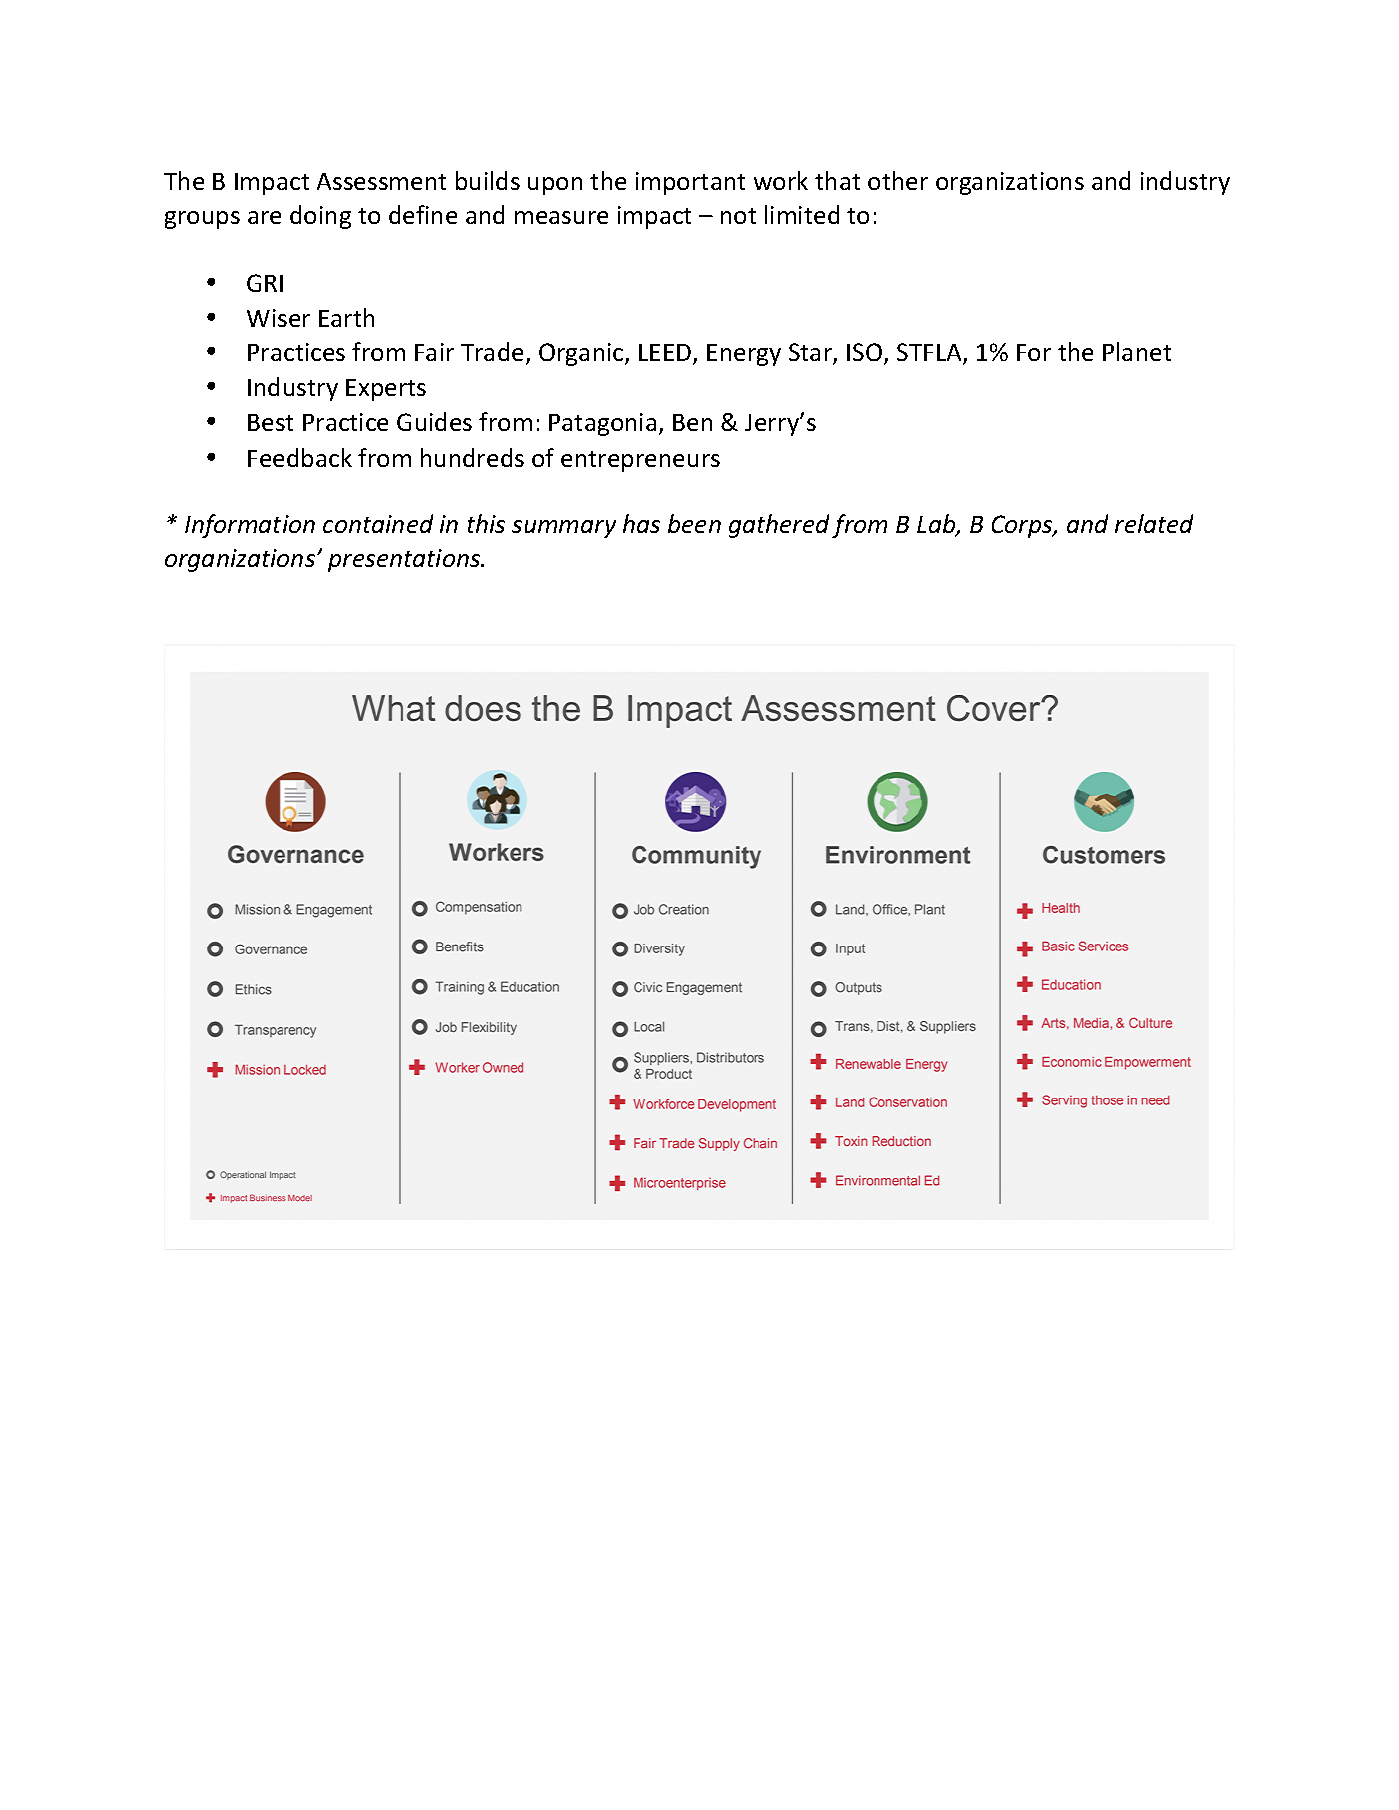 Image resolution: width=1399 pixels, height=1810 pixels. I want to click on Ben, so click(692, 422).
